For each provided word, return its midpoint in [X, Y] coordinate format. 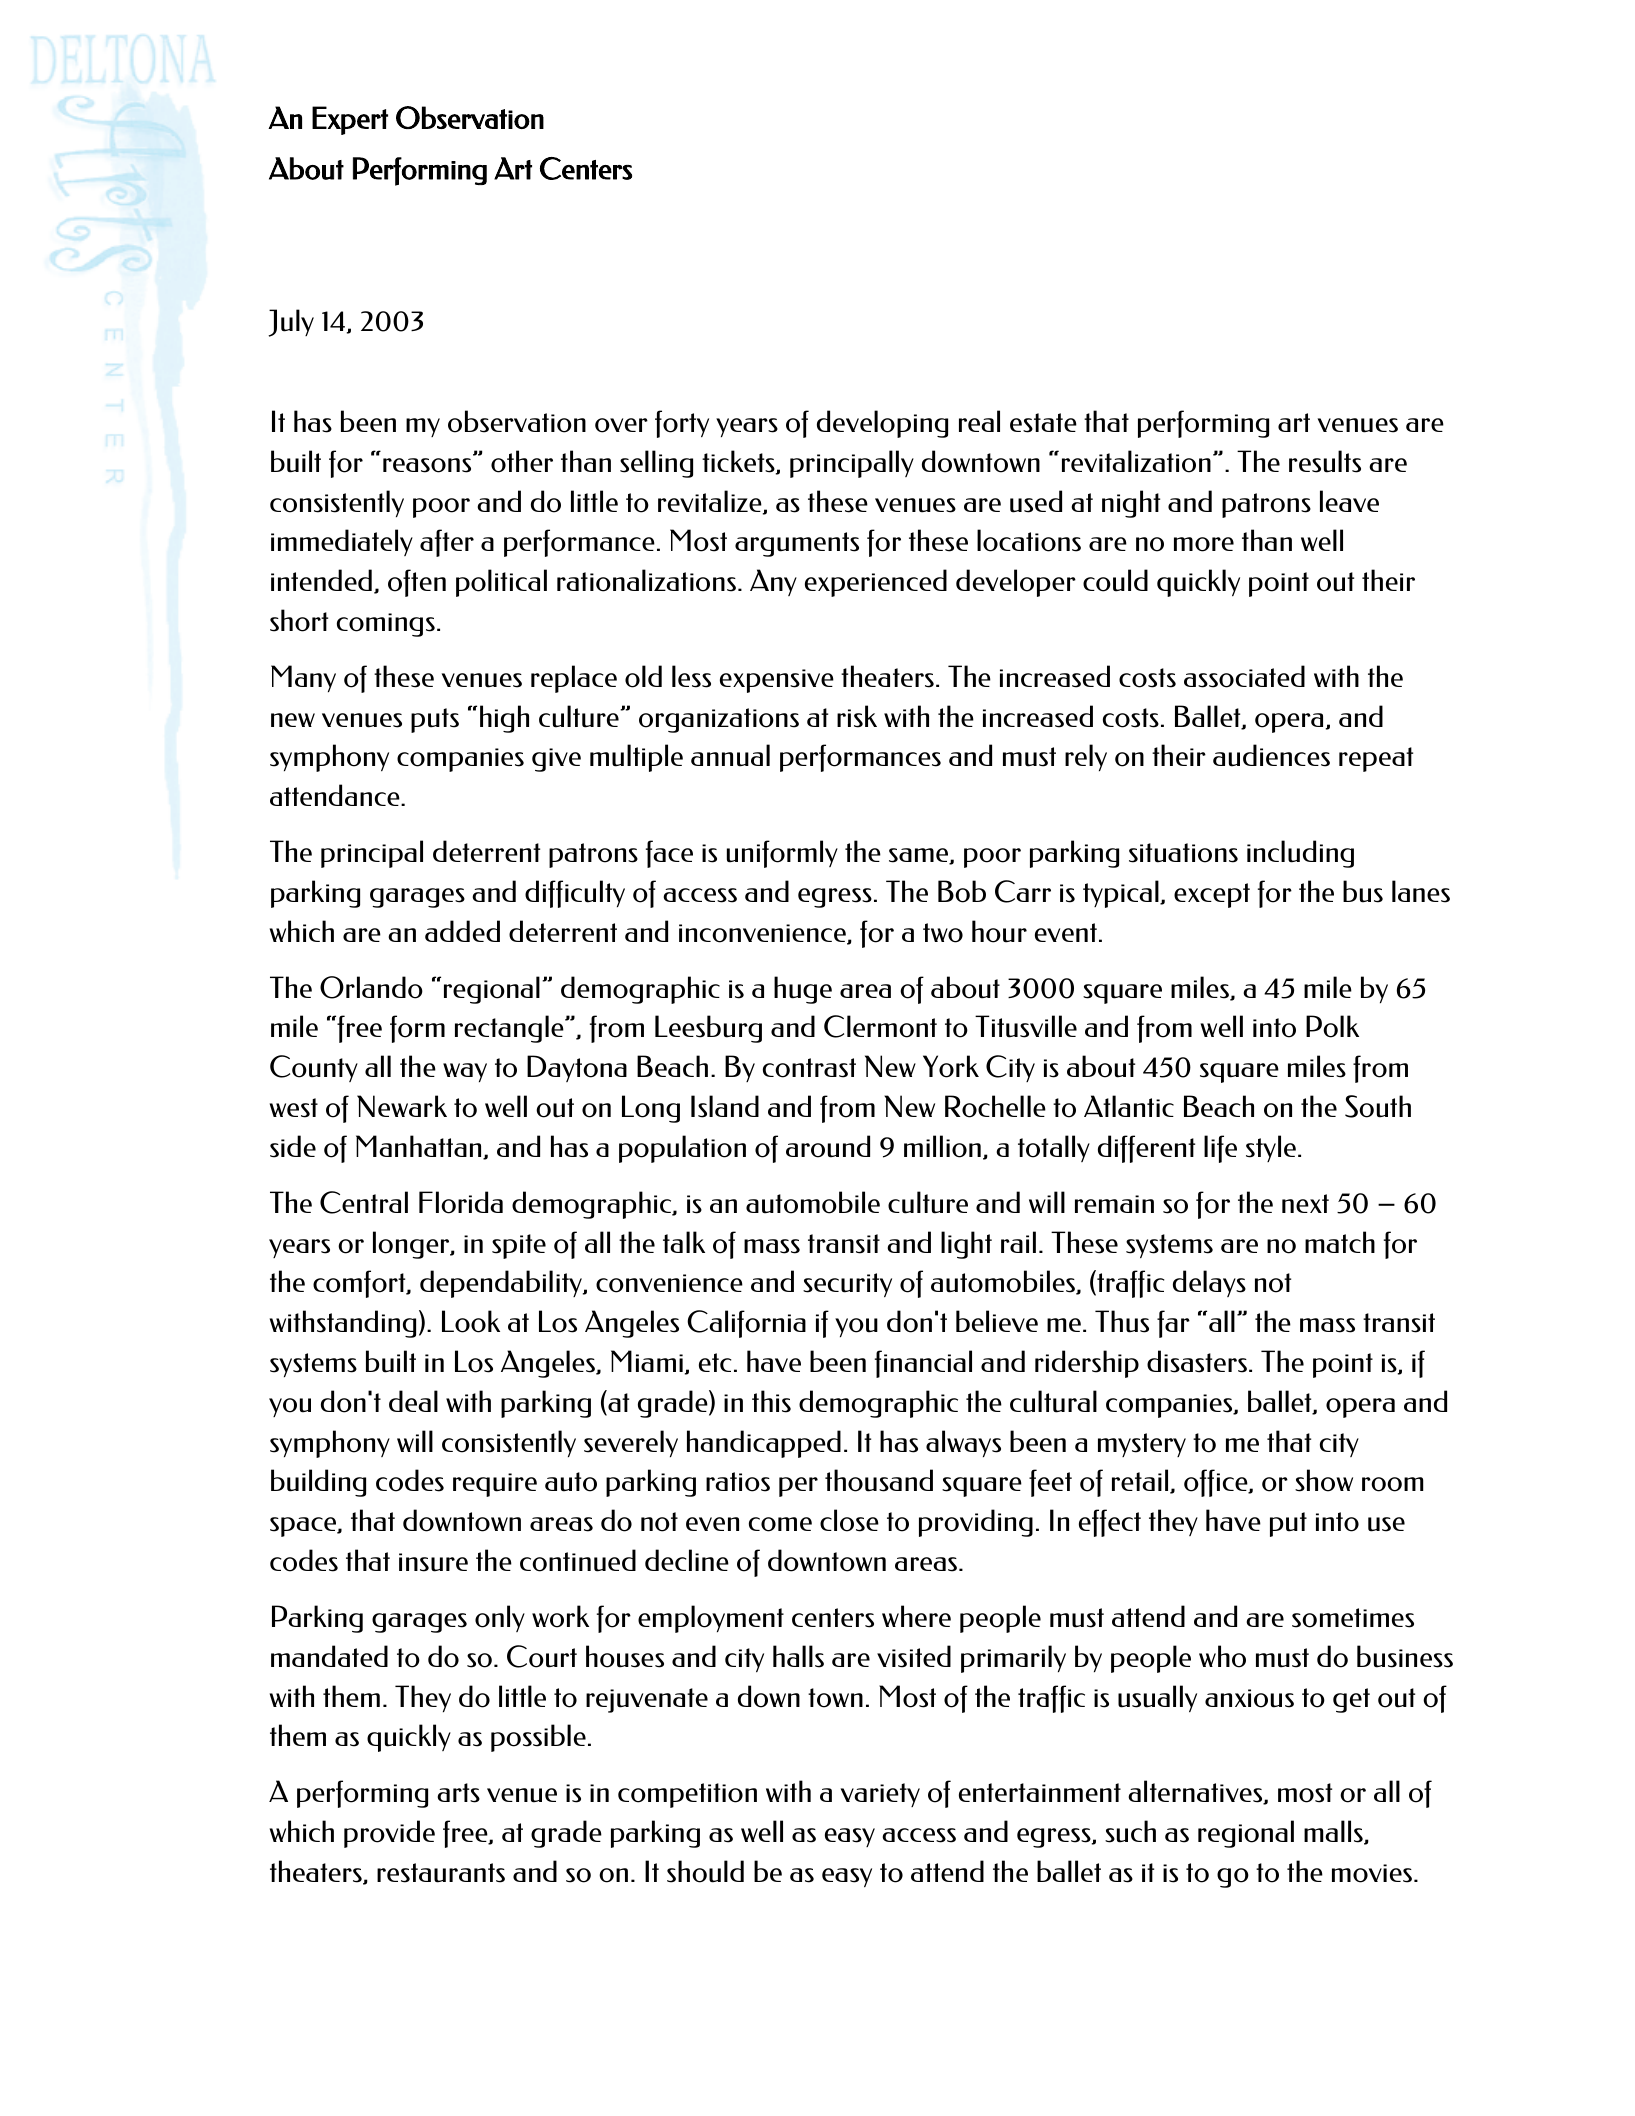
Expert [350, 120]
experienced [876, 583]
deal [413, 1401]
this [771, 1401]
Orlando [371, 987]
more [1204, 544]
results [1325, 461]
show [1324, 1480]
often [417, 583]
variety [880, 1795]
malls [1334, 1832]
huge [803, 990]
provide [389, 1834]
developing [882, 424]
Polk [1332, 1026]
